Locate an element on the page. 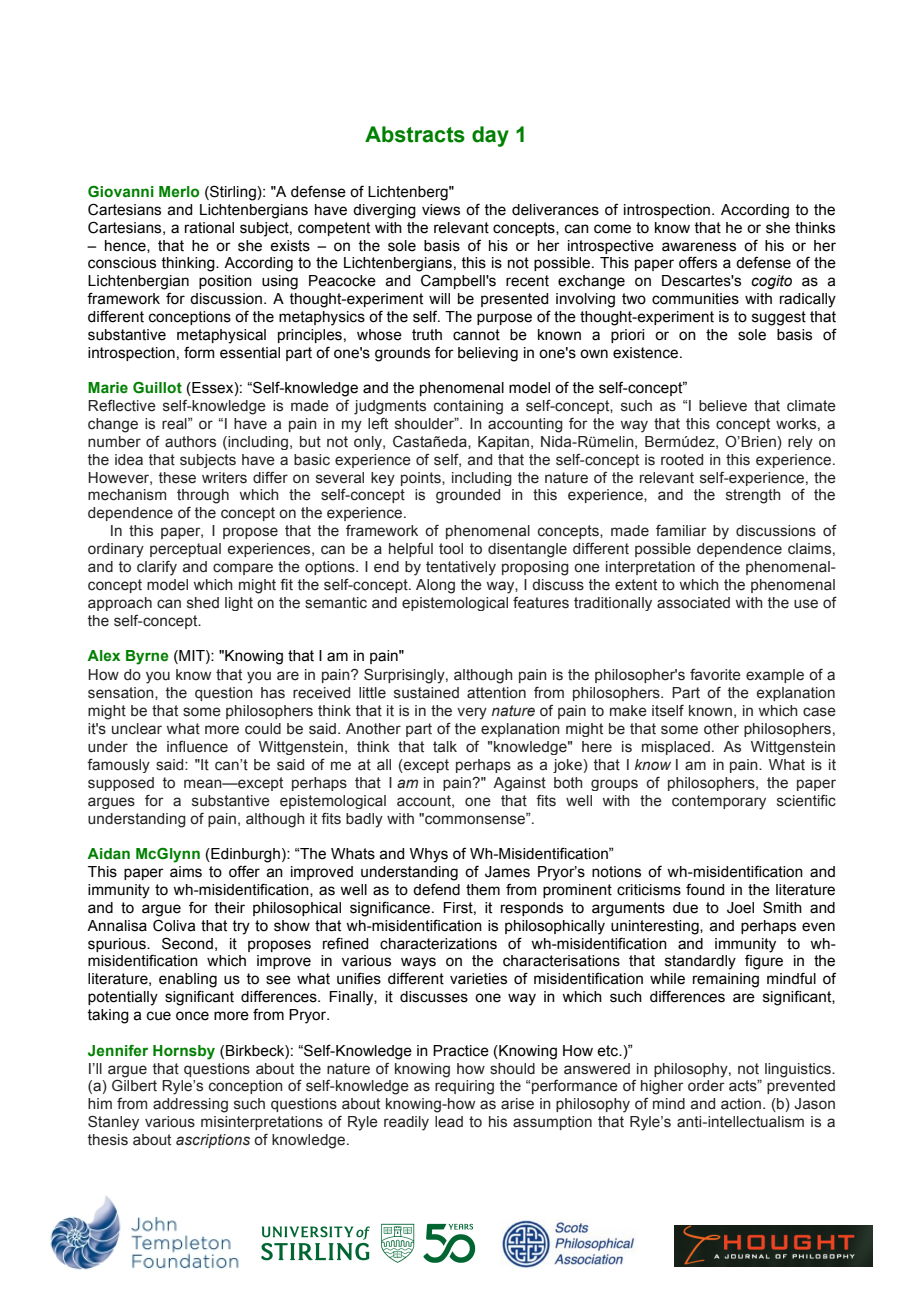 The width and height of the page is (924, 1308). defend is located at coordinates (436, 889).
